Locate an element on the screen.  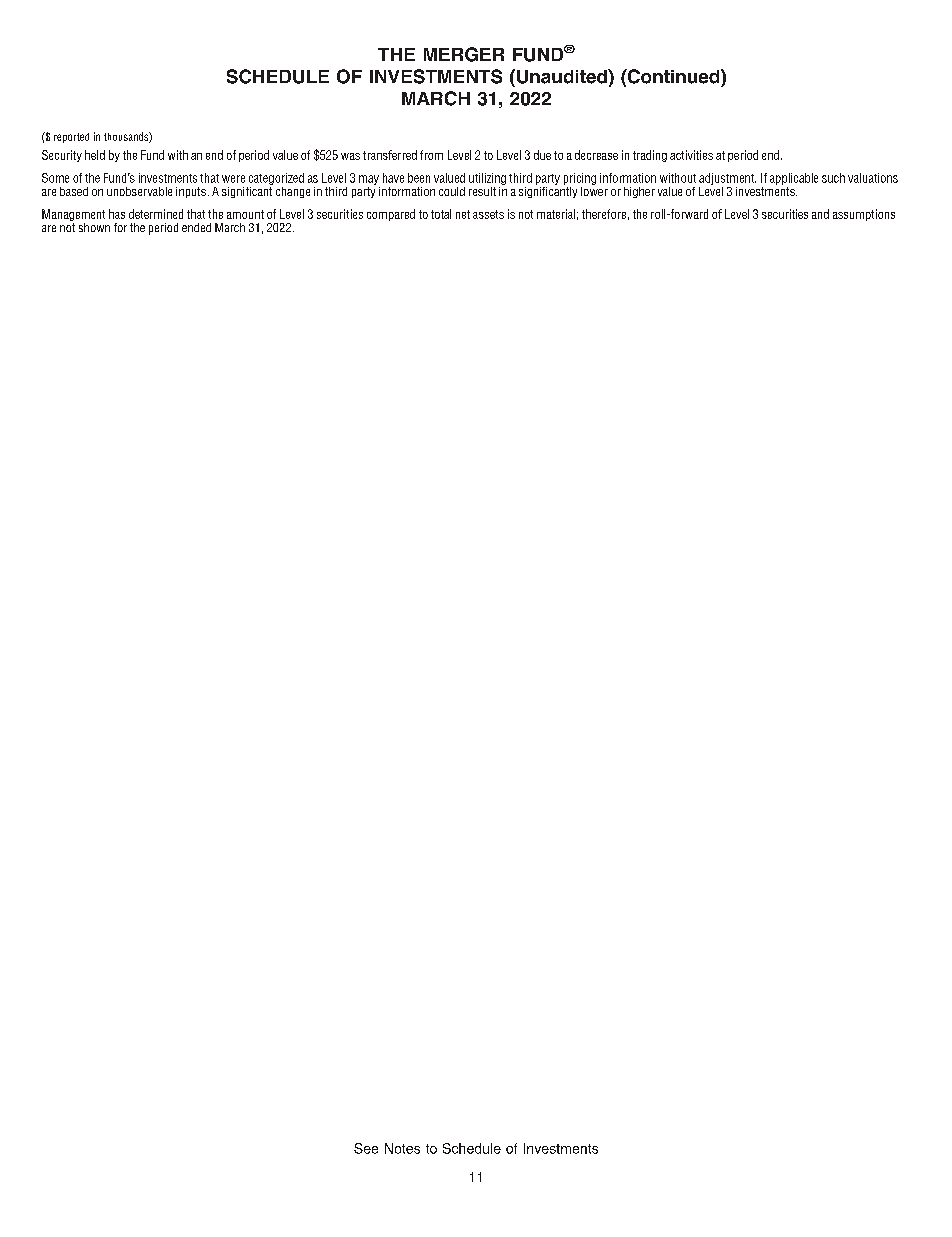
Notes is located at coordinates (402, 1148).
